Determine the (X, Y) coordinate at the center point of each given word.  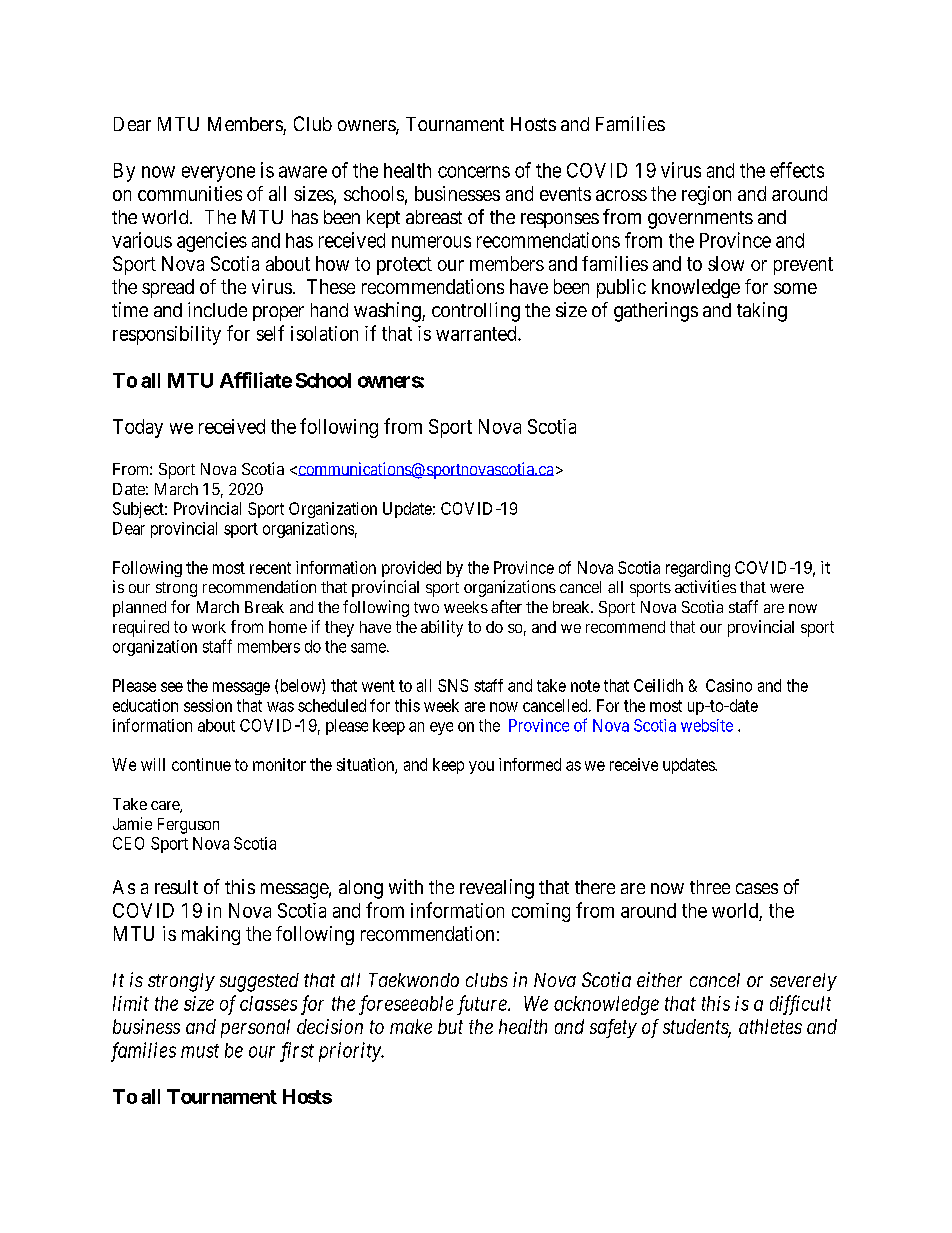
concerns (474, 172)
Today (138, 428)
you (481, 767)
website (707, 725)
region (706, 195)
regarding (698, 569)
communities (190, 193)
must (200, 1051)
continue (201, 764)
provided (411, 569)
